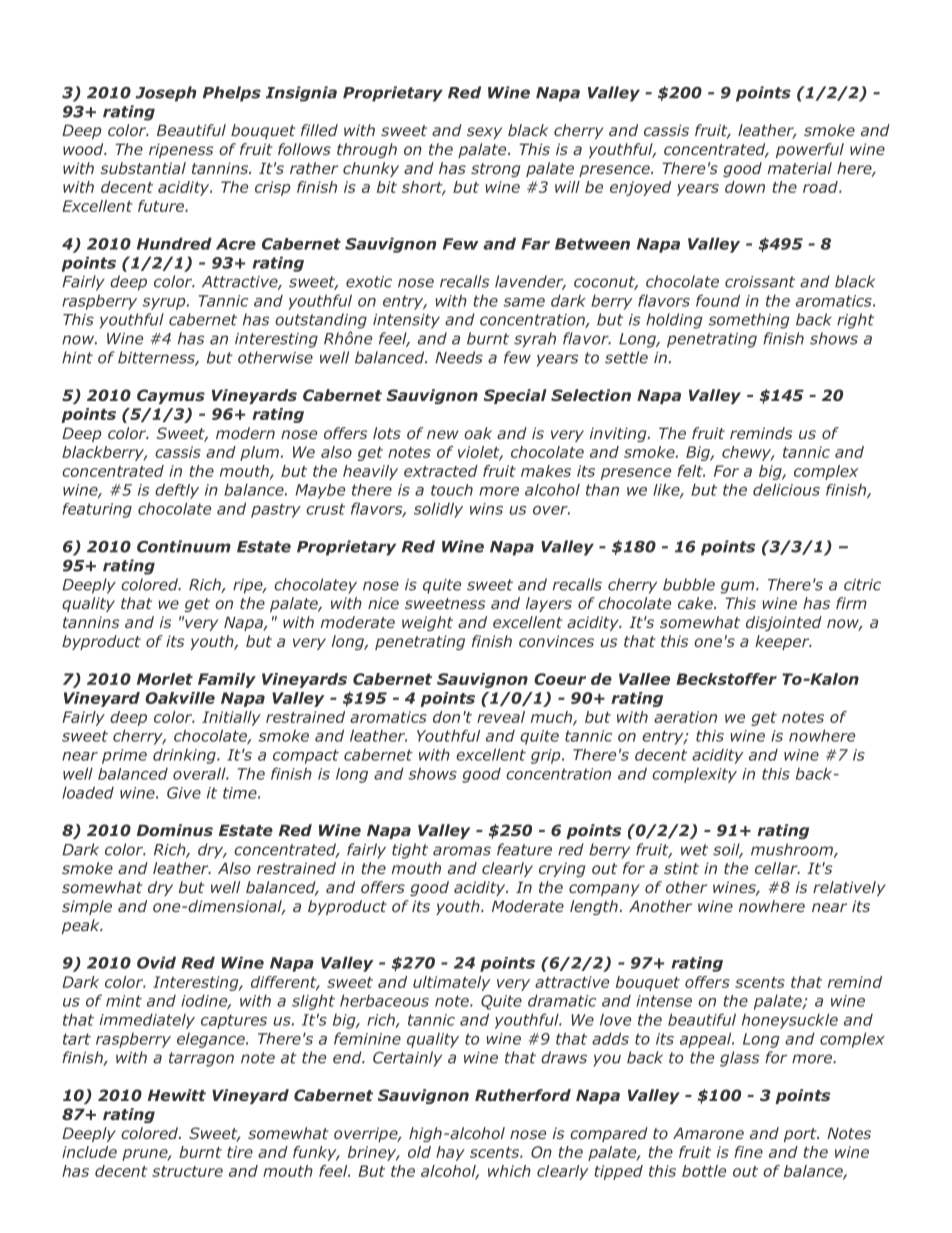 This screenshot has width=952, height=1233. Describe the element at coordinates (450, 1153) in the screenshot. I see `hay` at that location.
